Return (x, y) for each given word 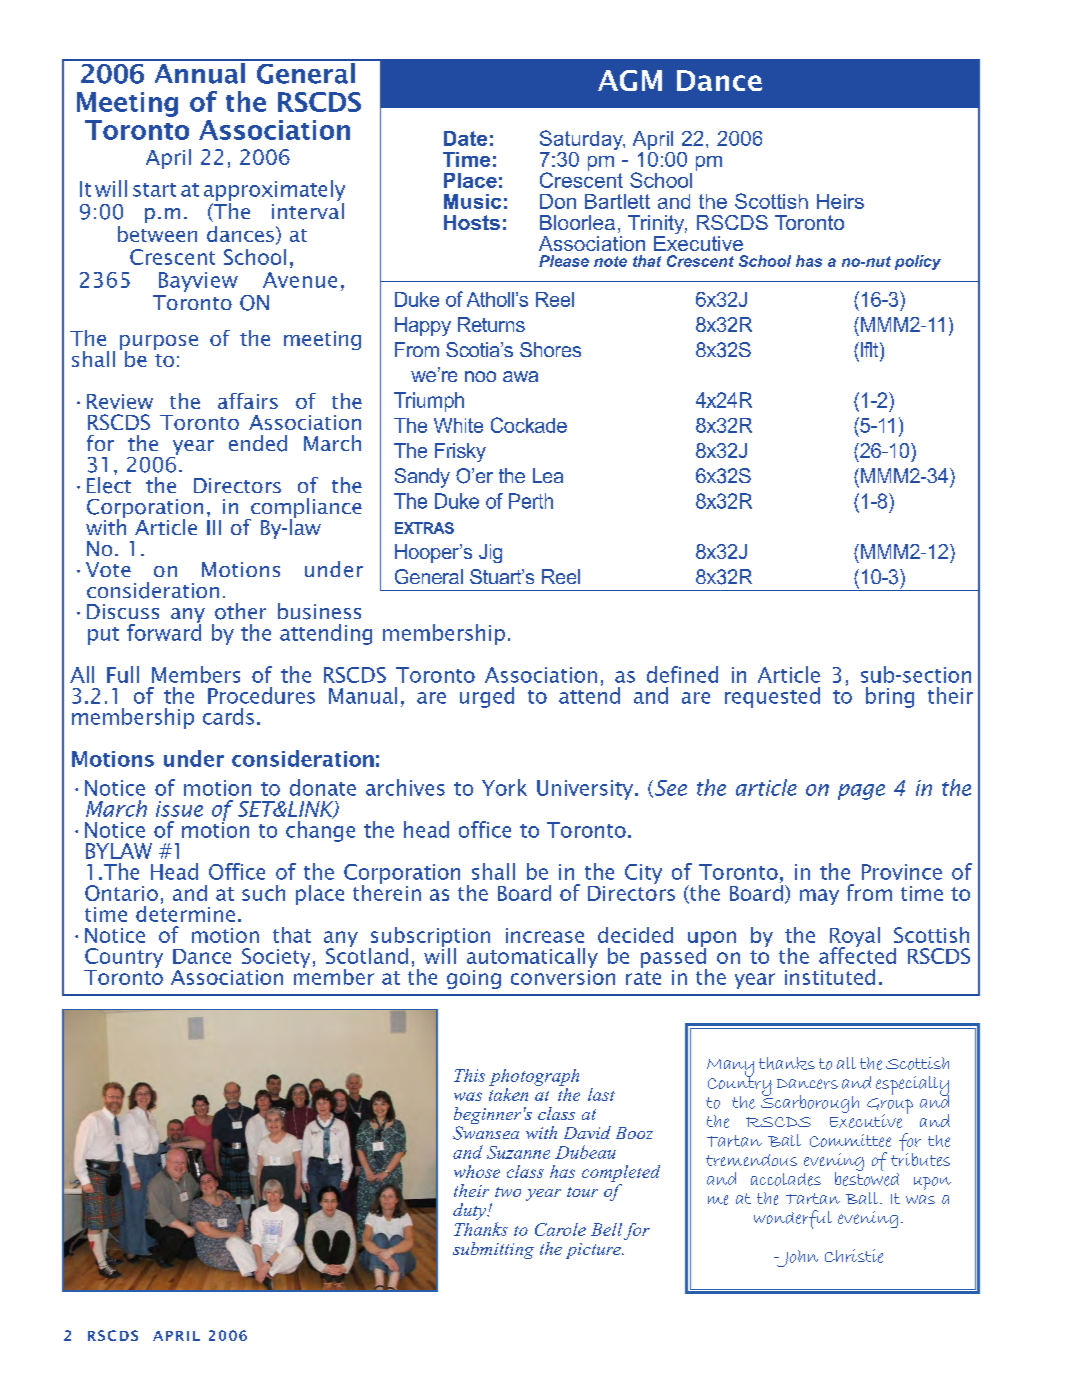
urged (487, 697)
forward (164, 631)
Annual (199, 72)
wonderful (793, 1219)
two (508, 1192)
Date (465, 138)
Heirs (840, 201)
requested (772, 697)
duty (470, 1211)
